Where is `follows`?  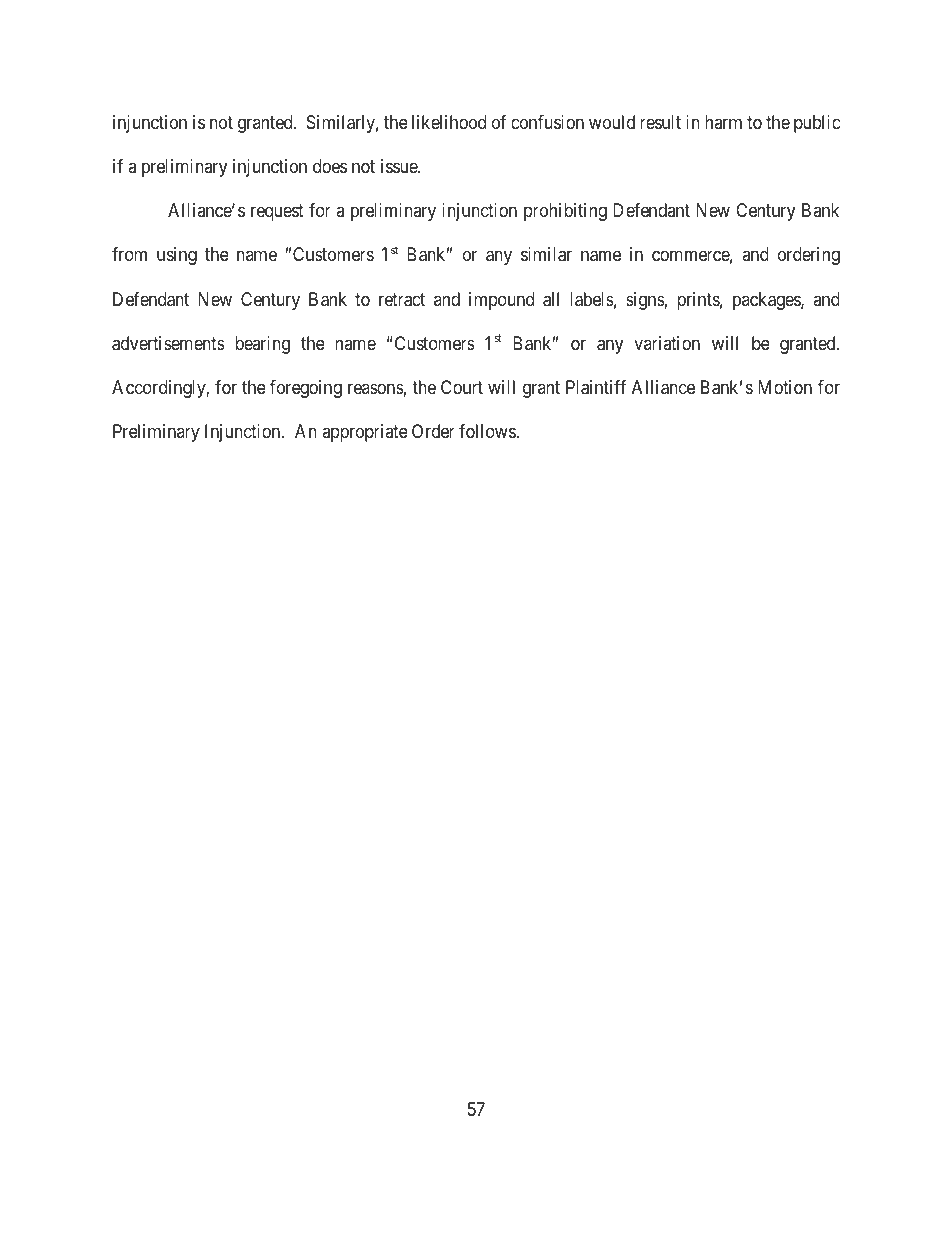 follows is located at coordinates (488, 431).
